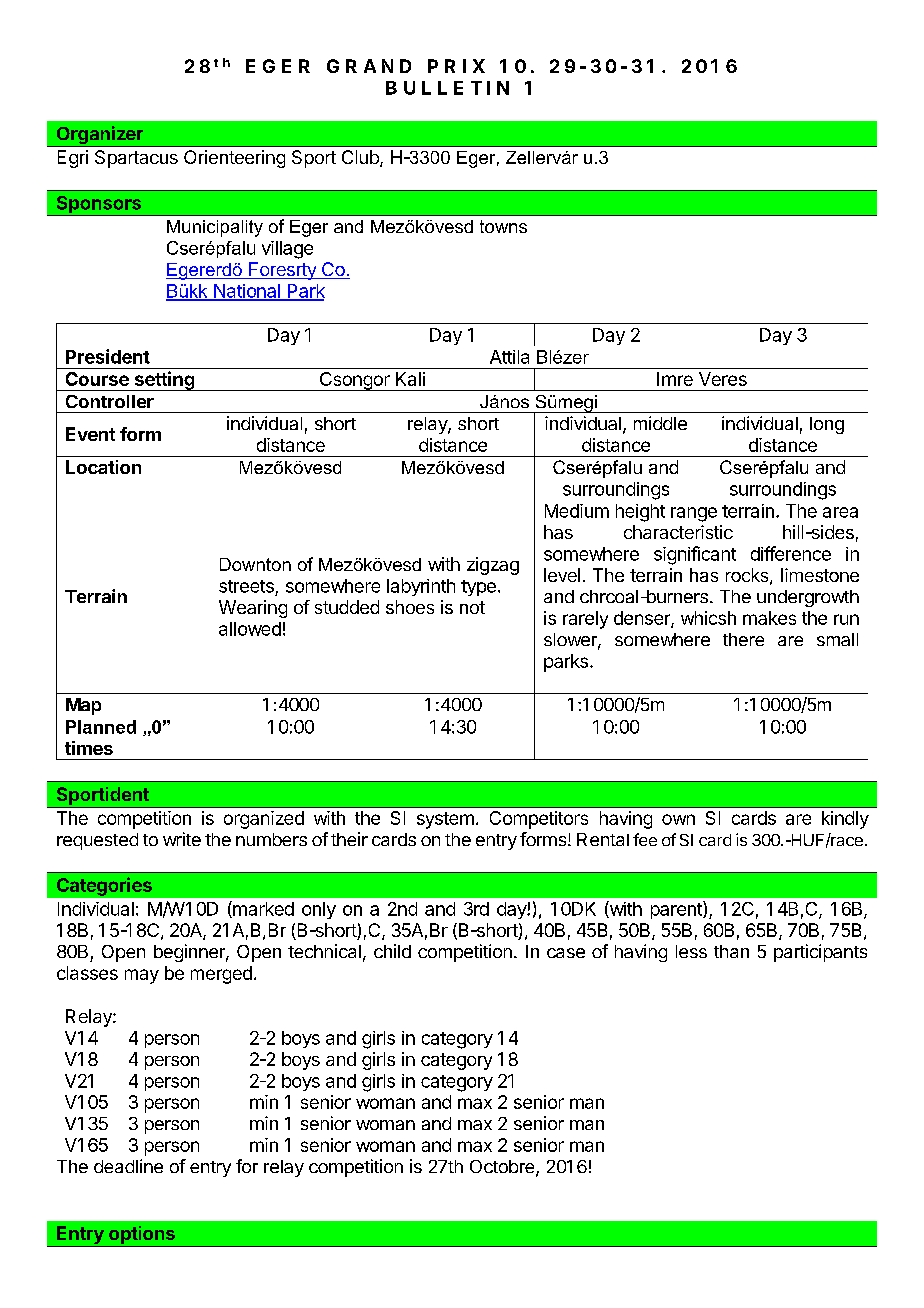 This image has width=924, height=1308. I want to click on Spartacus, so click(136, 159).
